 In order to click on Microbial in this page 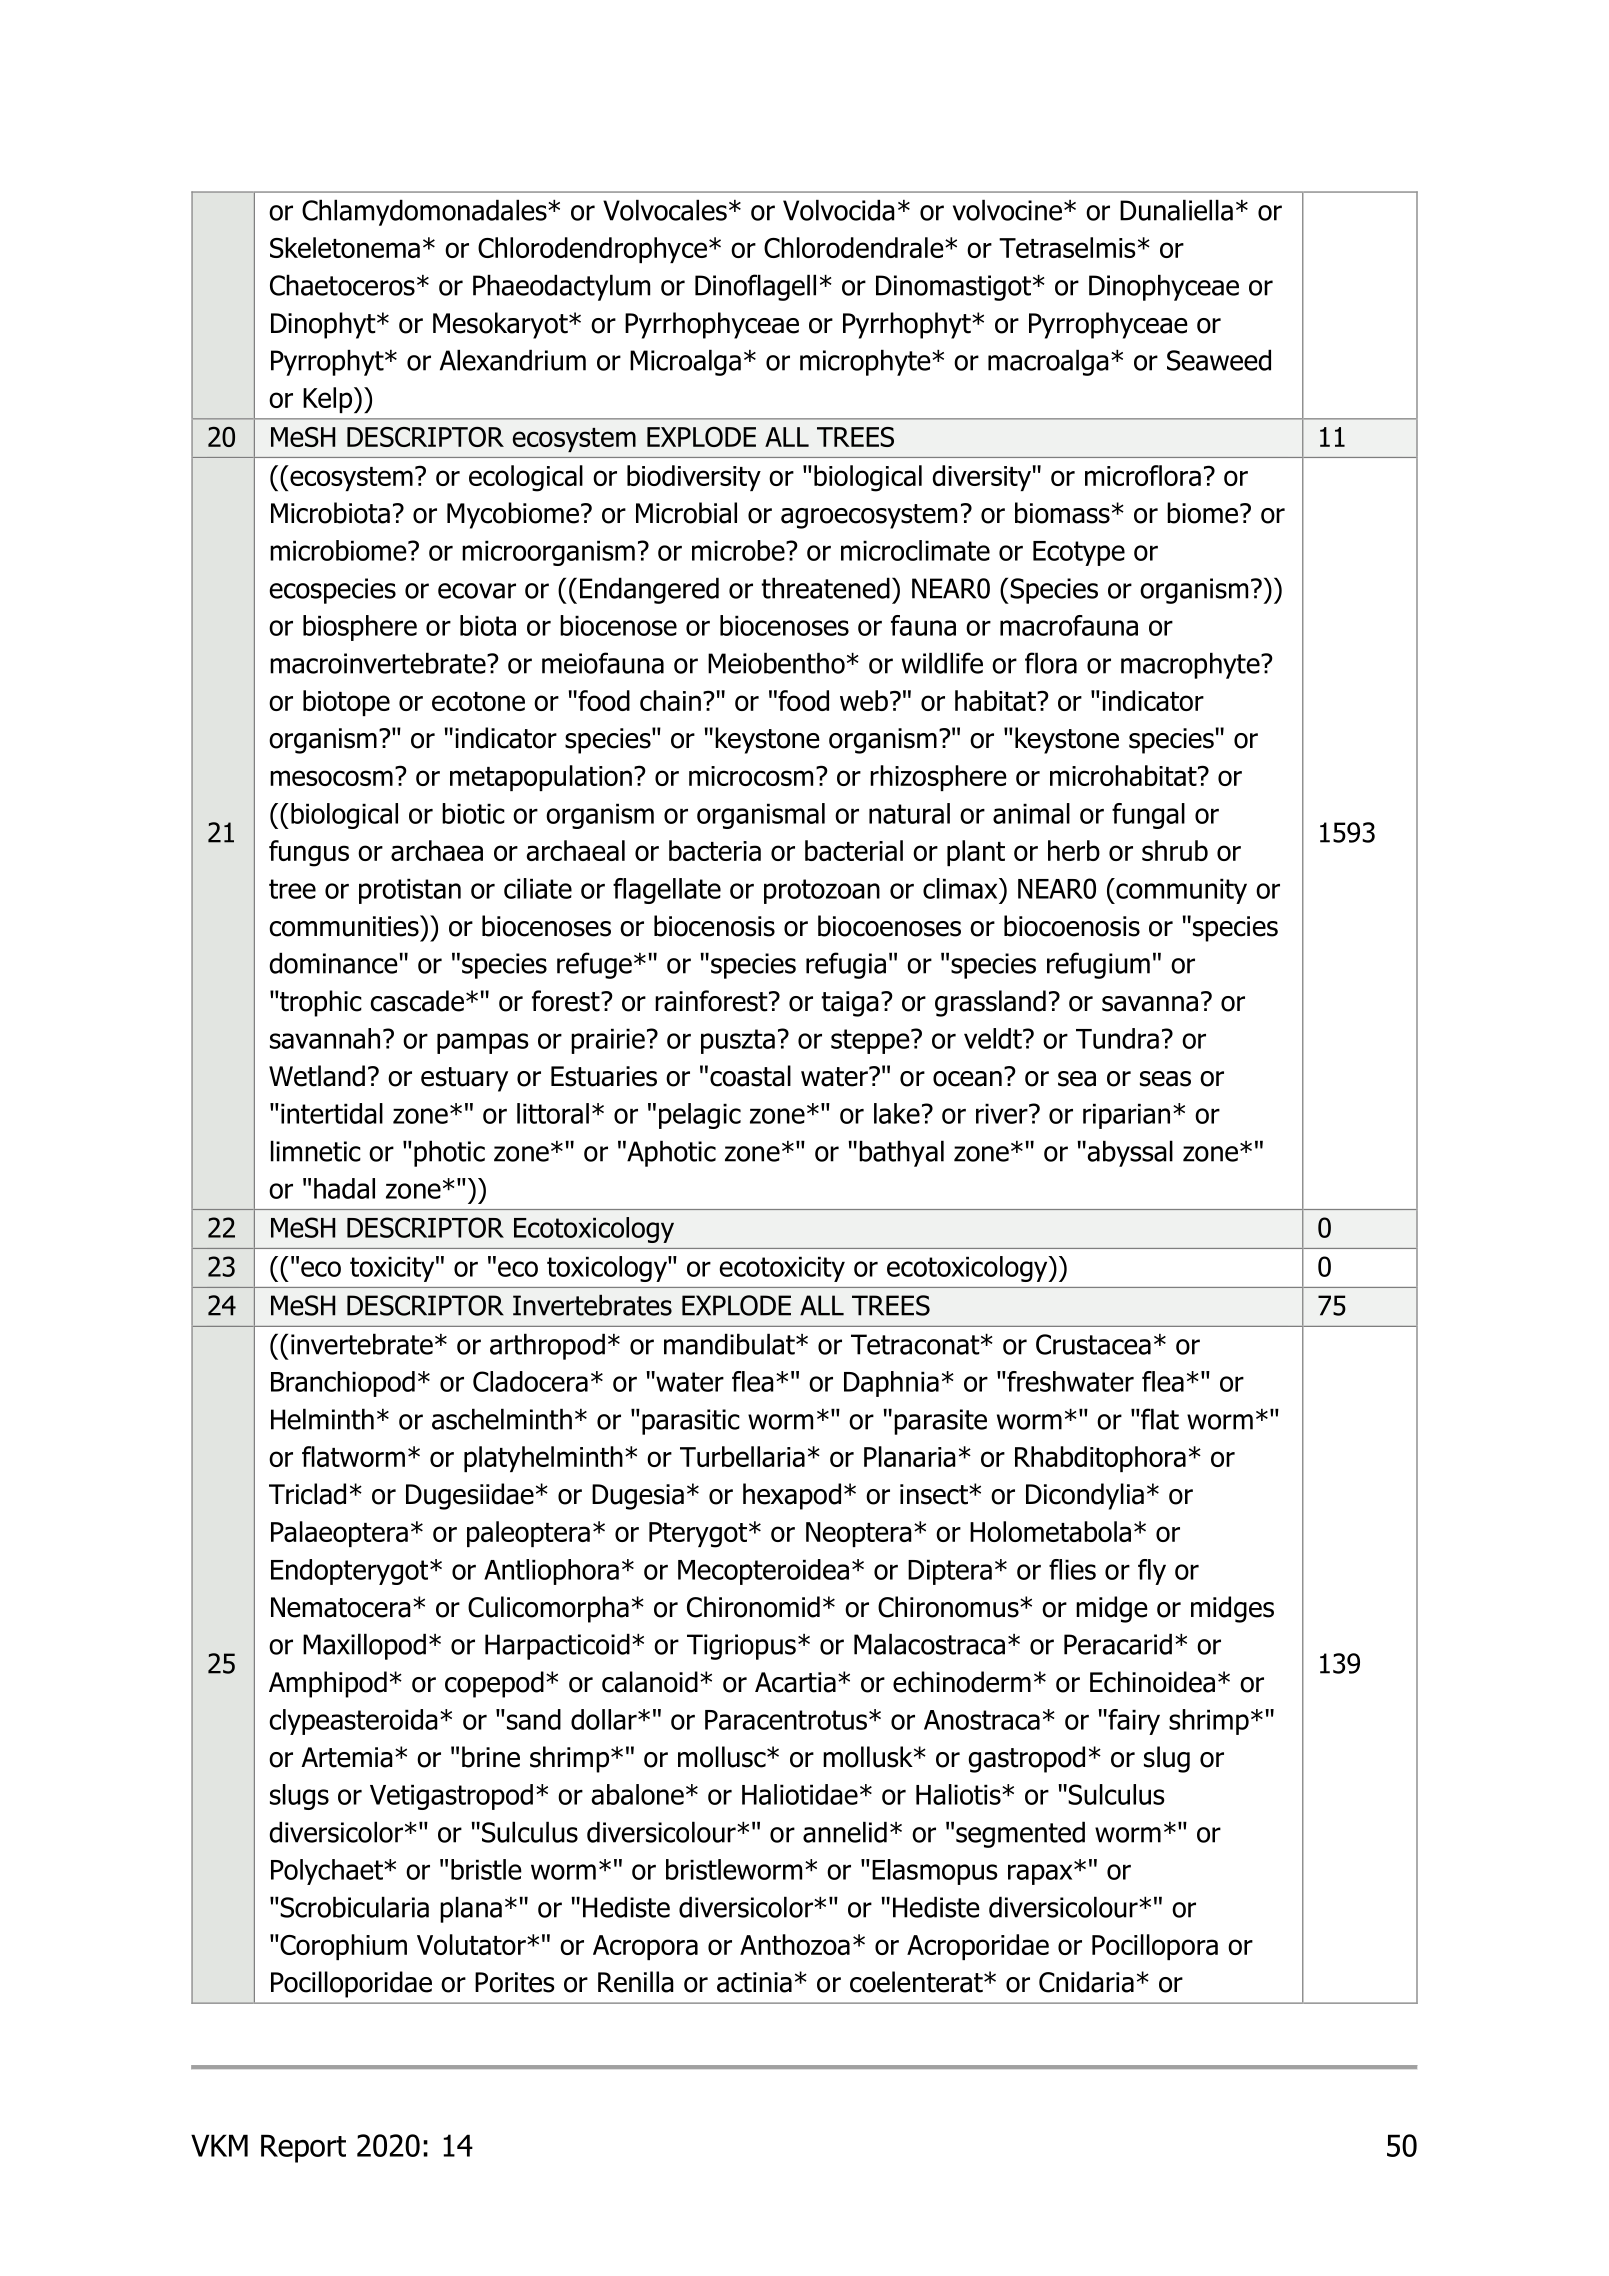, I will do `click(686, 513)`.
